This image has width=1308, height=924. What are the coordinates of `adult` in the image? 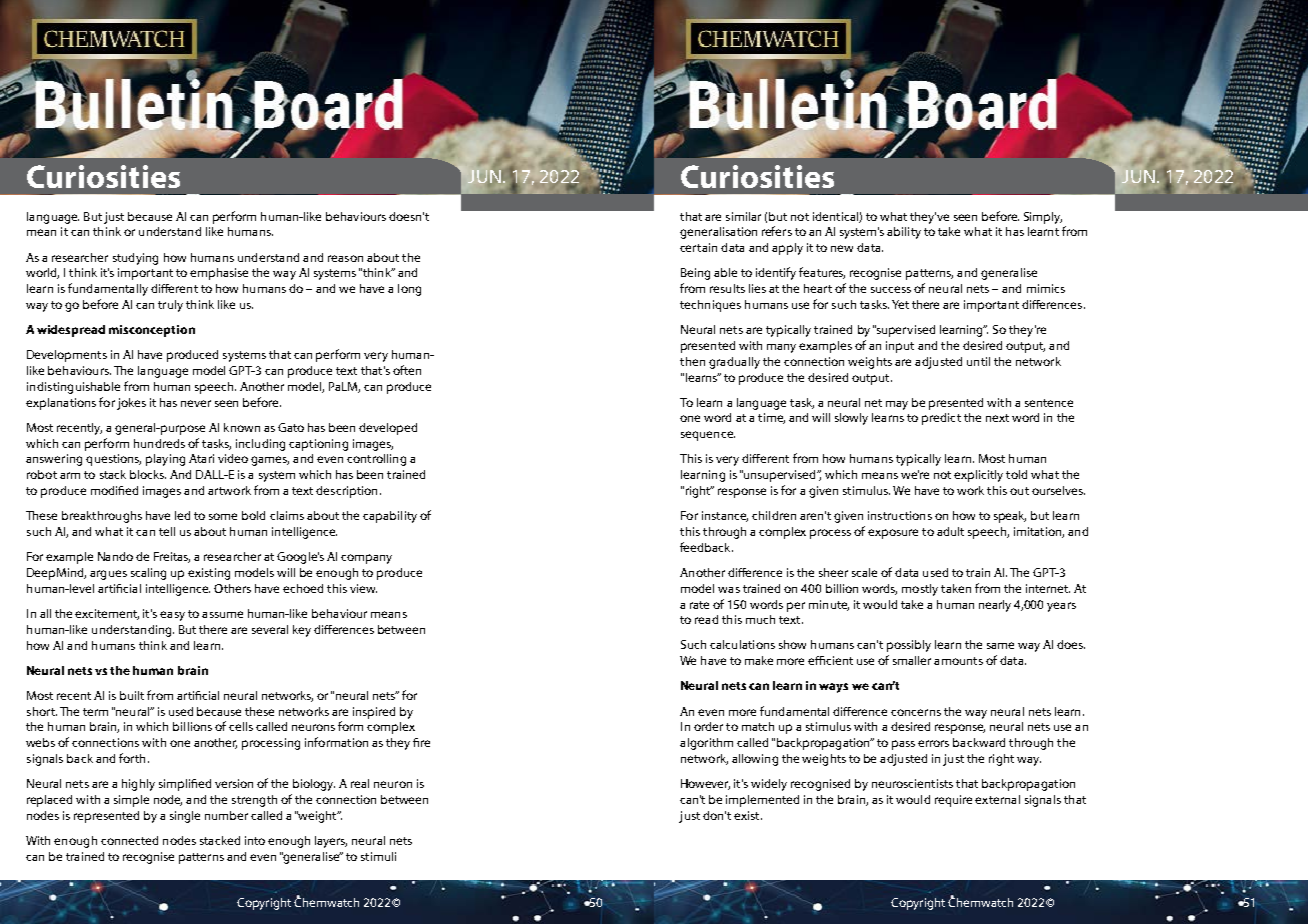 It's located at (950, 531).
